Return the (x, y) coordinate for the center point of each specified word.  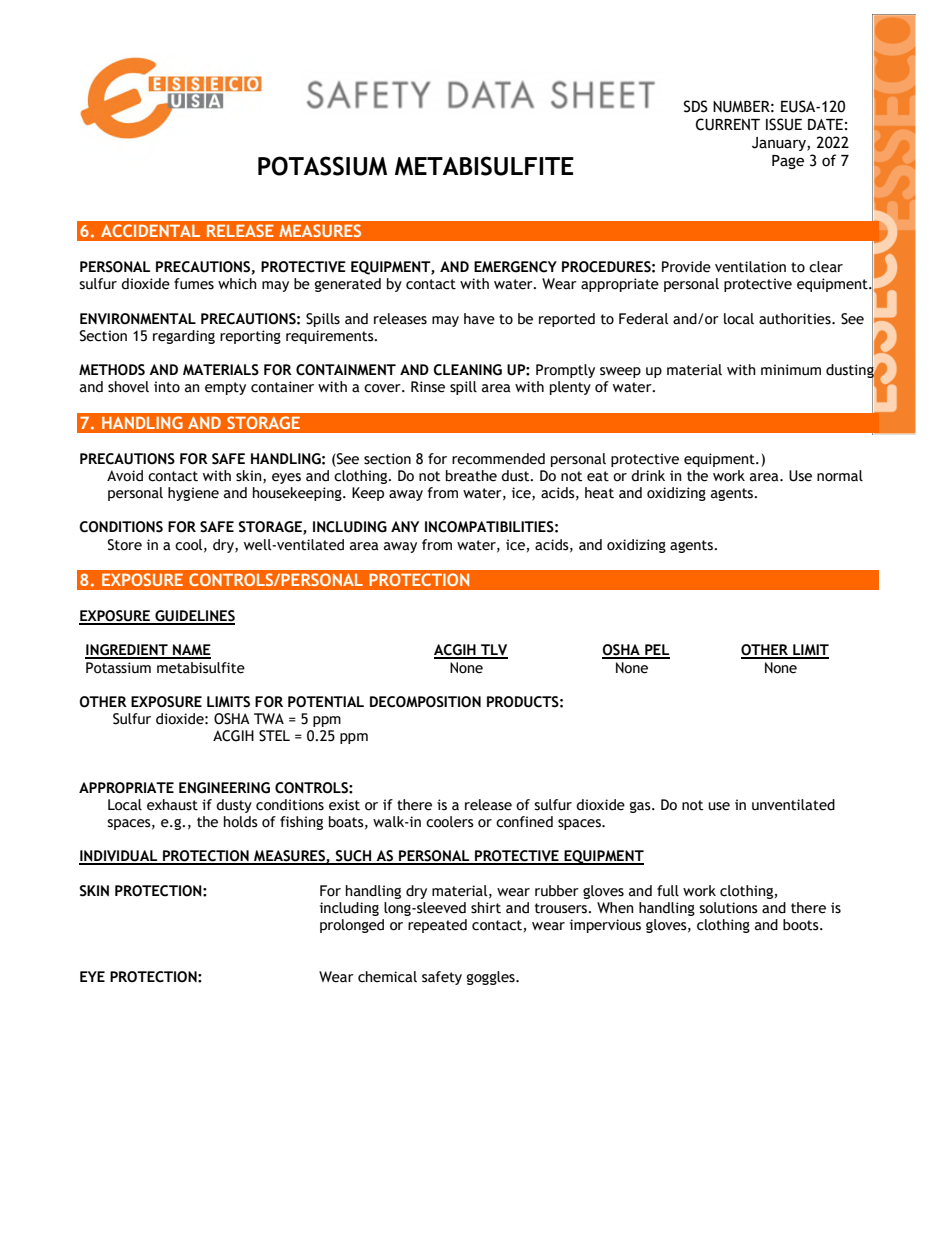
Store (125, 545)
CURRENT (728, 124)
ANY (405, 526)
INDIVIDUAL (119, 857)
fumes (194, 284)
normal (840, 476)
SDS (696, 106)
